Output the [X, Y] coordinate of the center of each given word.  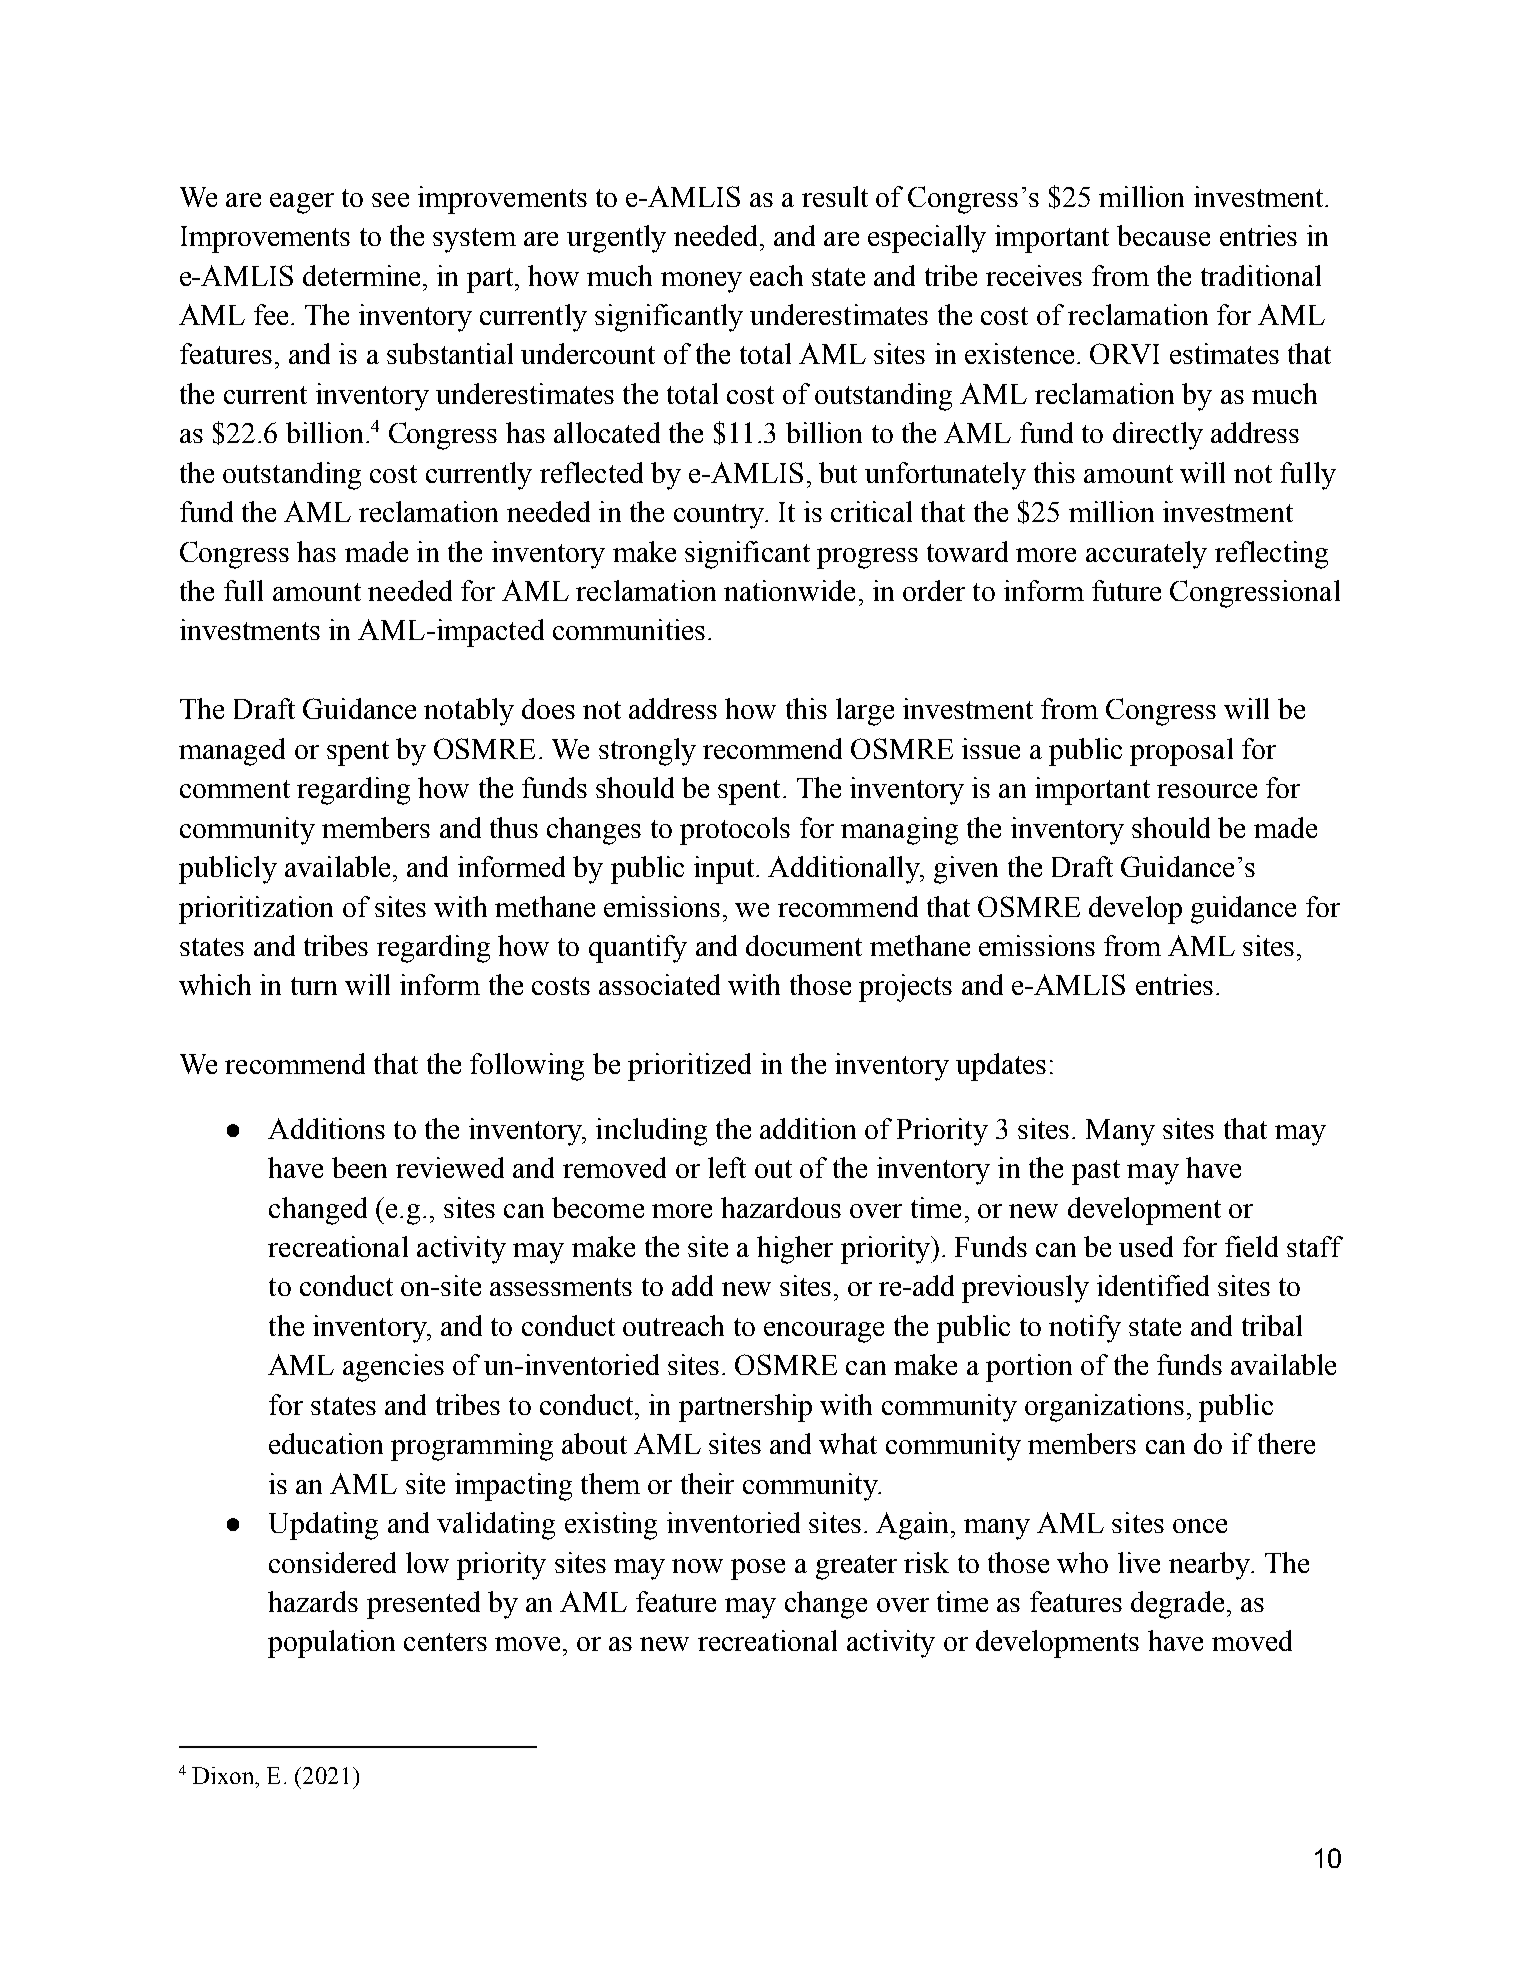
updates [1001, 1067]
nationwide [789, 590]
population [331, 1644]
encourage [824, 1332]
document [804, 945]
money [701, 282]
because [1163, 235]
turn [314, 986]
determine [361, 275]
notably [469, 712]
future [1126, 590]
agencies [393, 1368]
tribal [1272, 1325]
